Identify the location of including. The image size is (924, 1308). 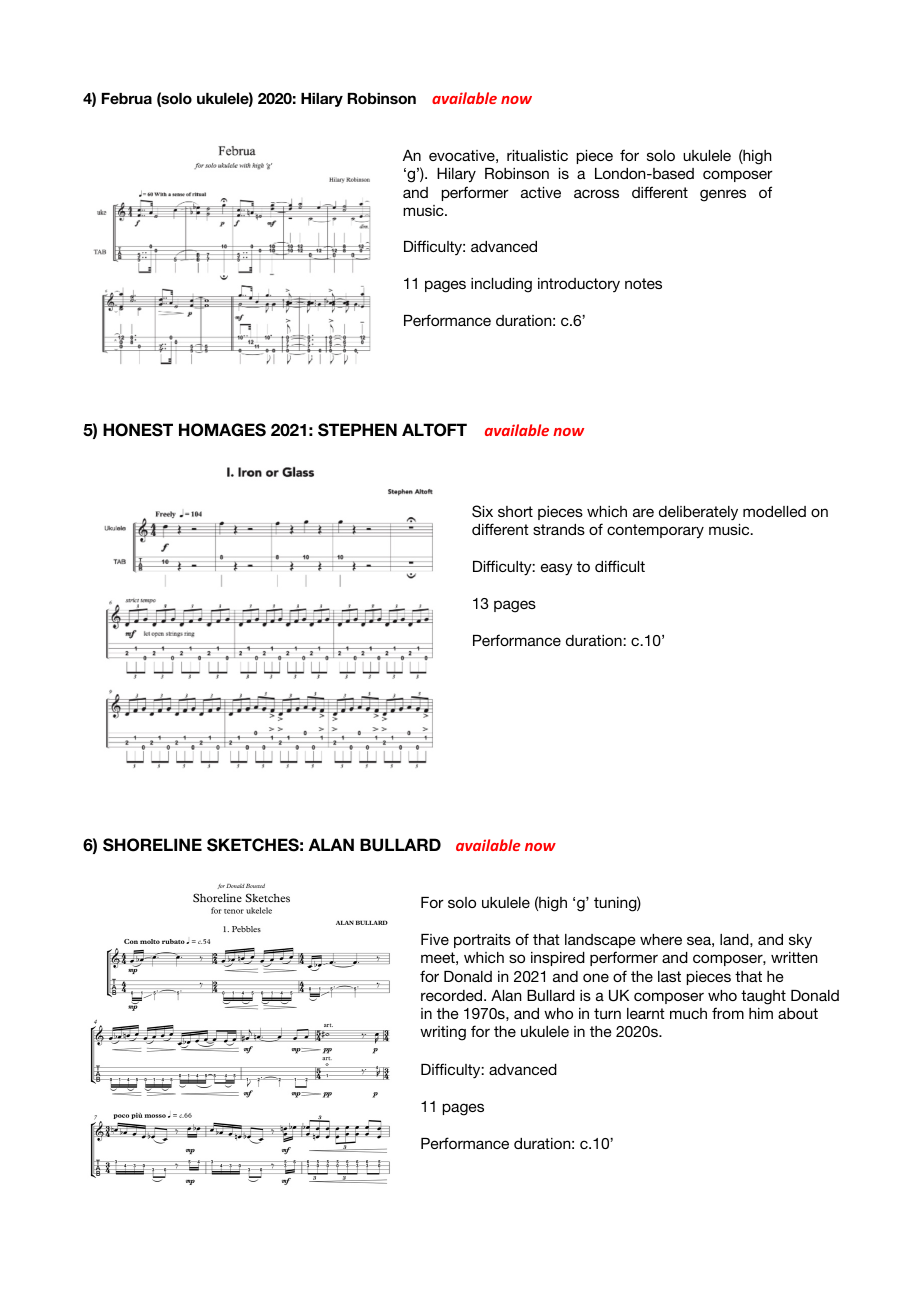
(501, 285).
